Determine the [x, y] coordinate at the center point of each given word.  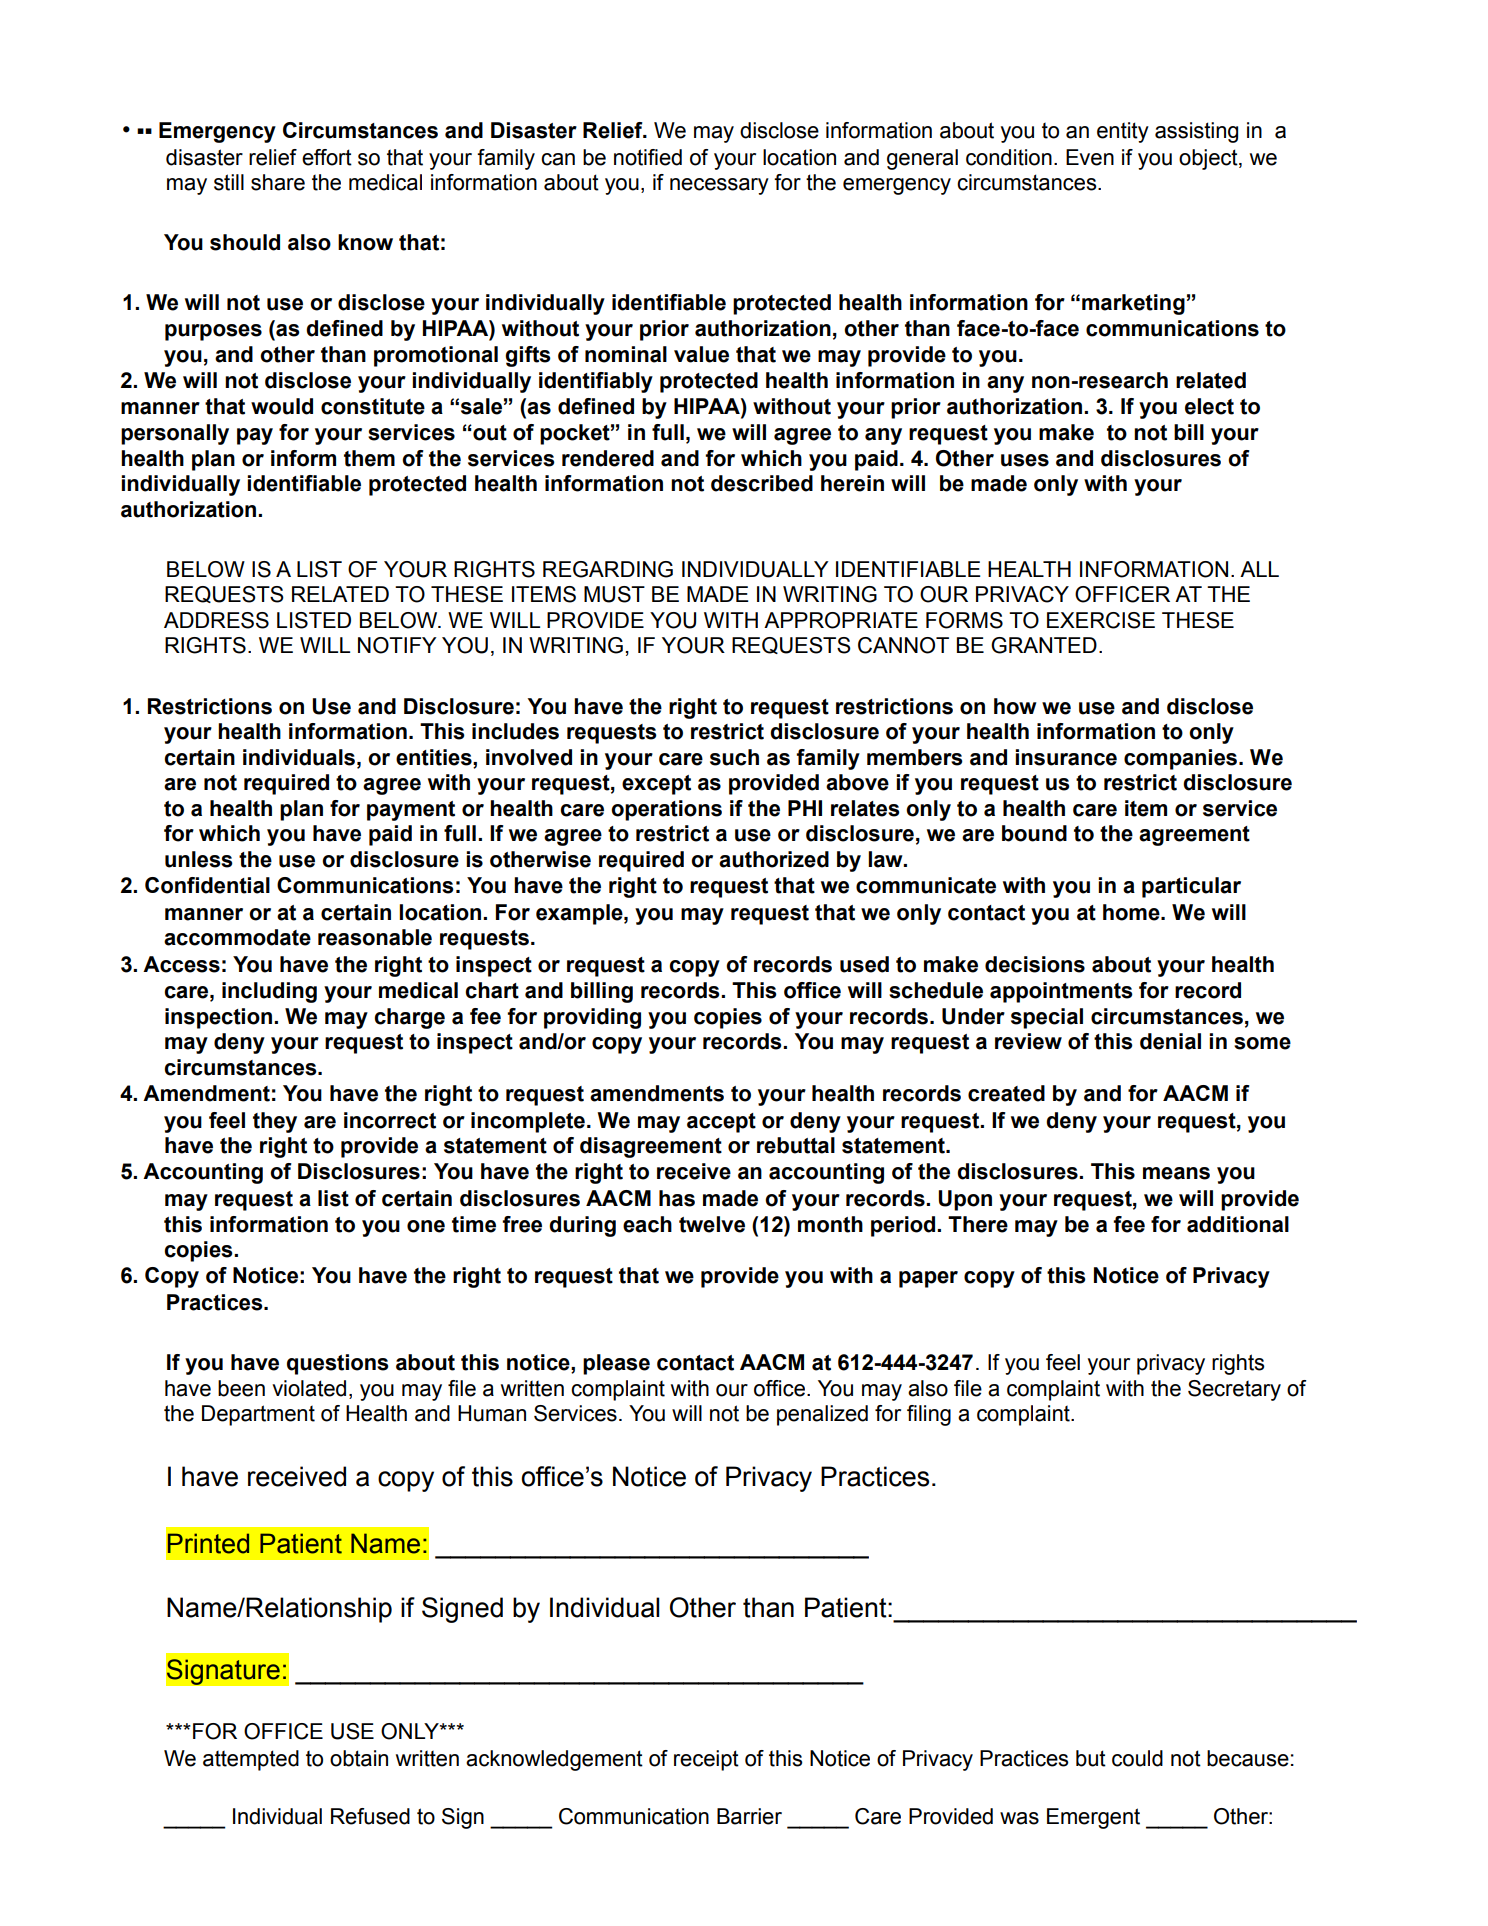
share [278, 182]
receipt [706, 1760]
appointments [1061, 992]
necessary [719, 186]
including [269, 992]
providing [592, 1018]
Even [1090, 157]
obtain [359, 1758]
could [1137, 1758]
